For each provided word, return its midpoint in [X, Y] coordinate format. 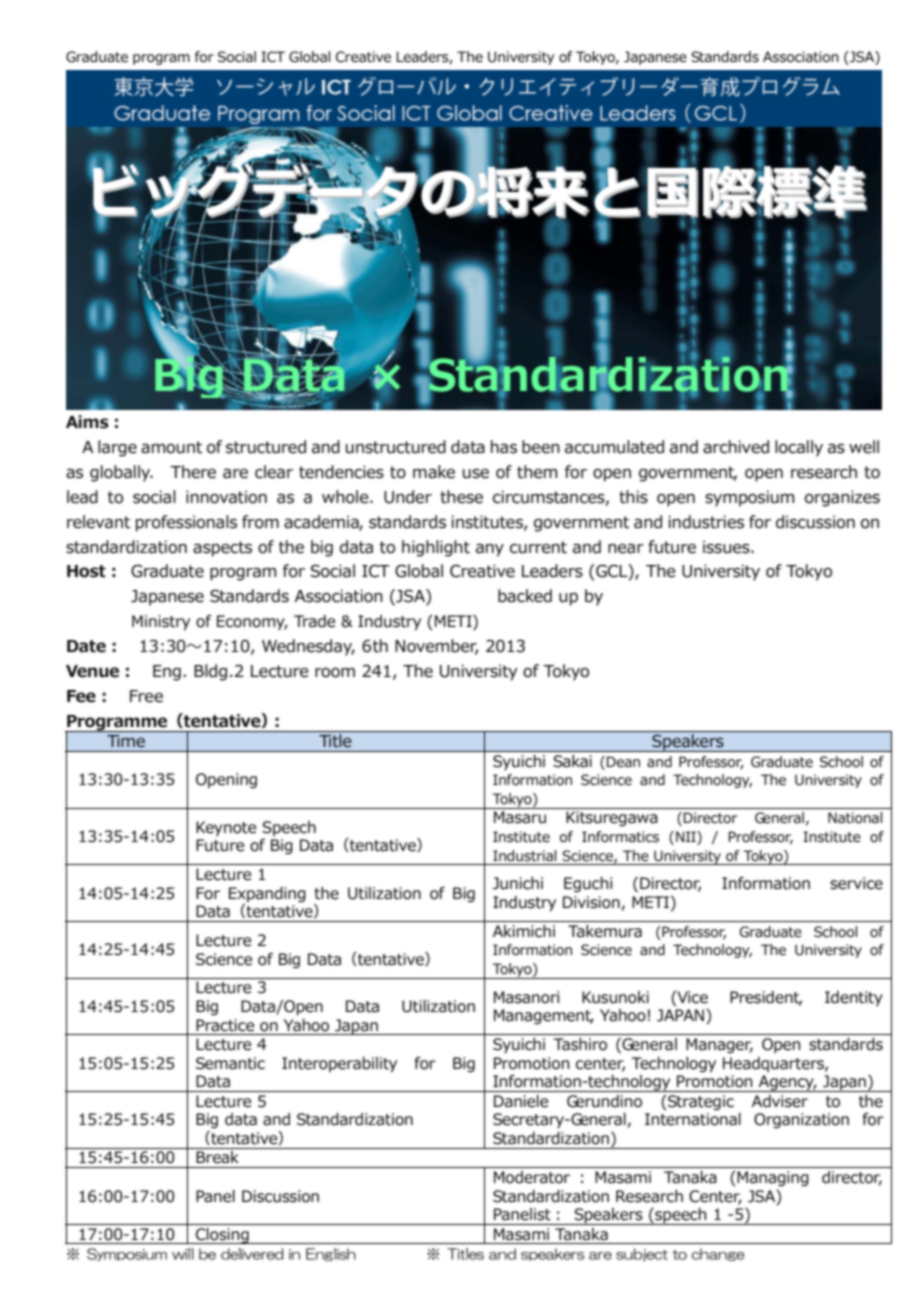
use [476, 474]
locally [799, 448]
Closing [222, 1236]
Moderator [532, 1177]
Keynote [226, 828]
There [193, 472]
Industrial [524, 856]
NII [687, 836]
